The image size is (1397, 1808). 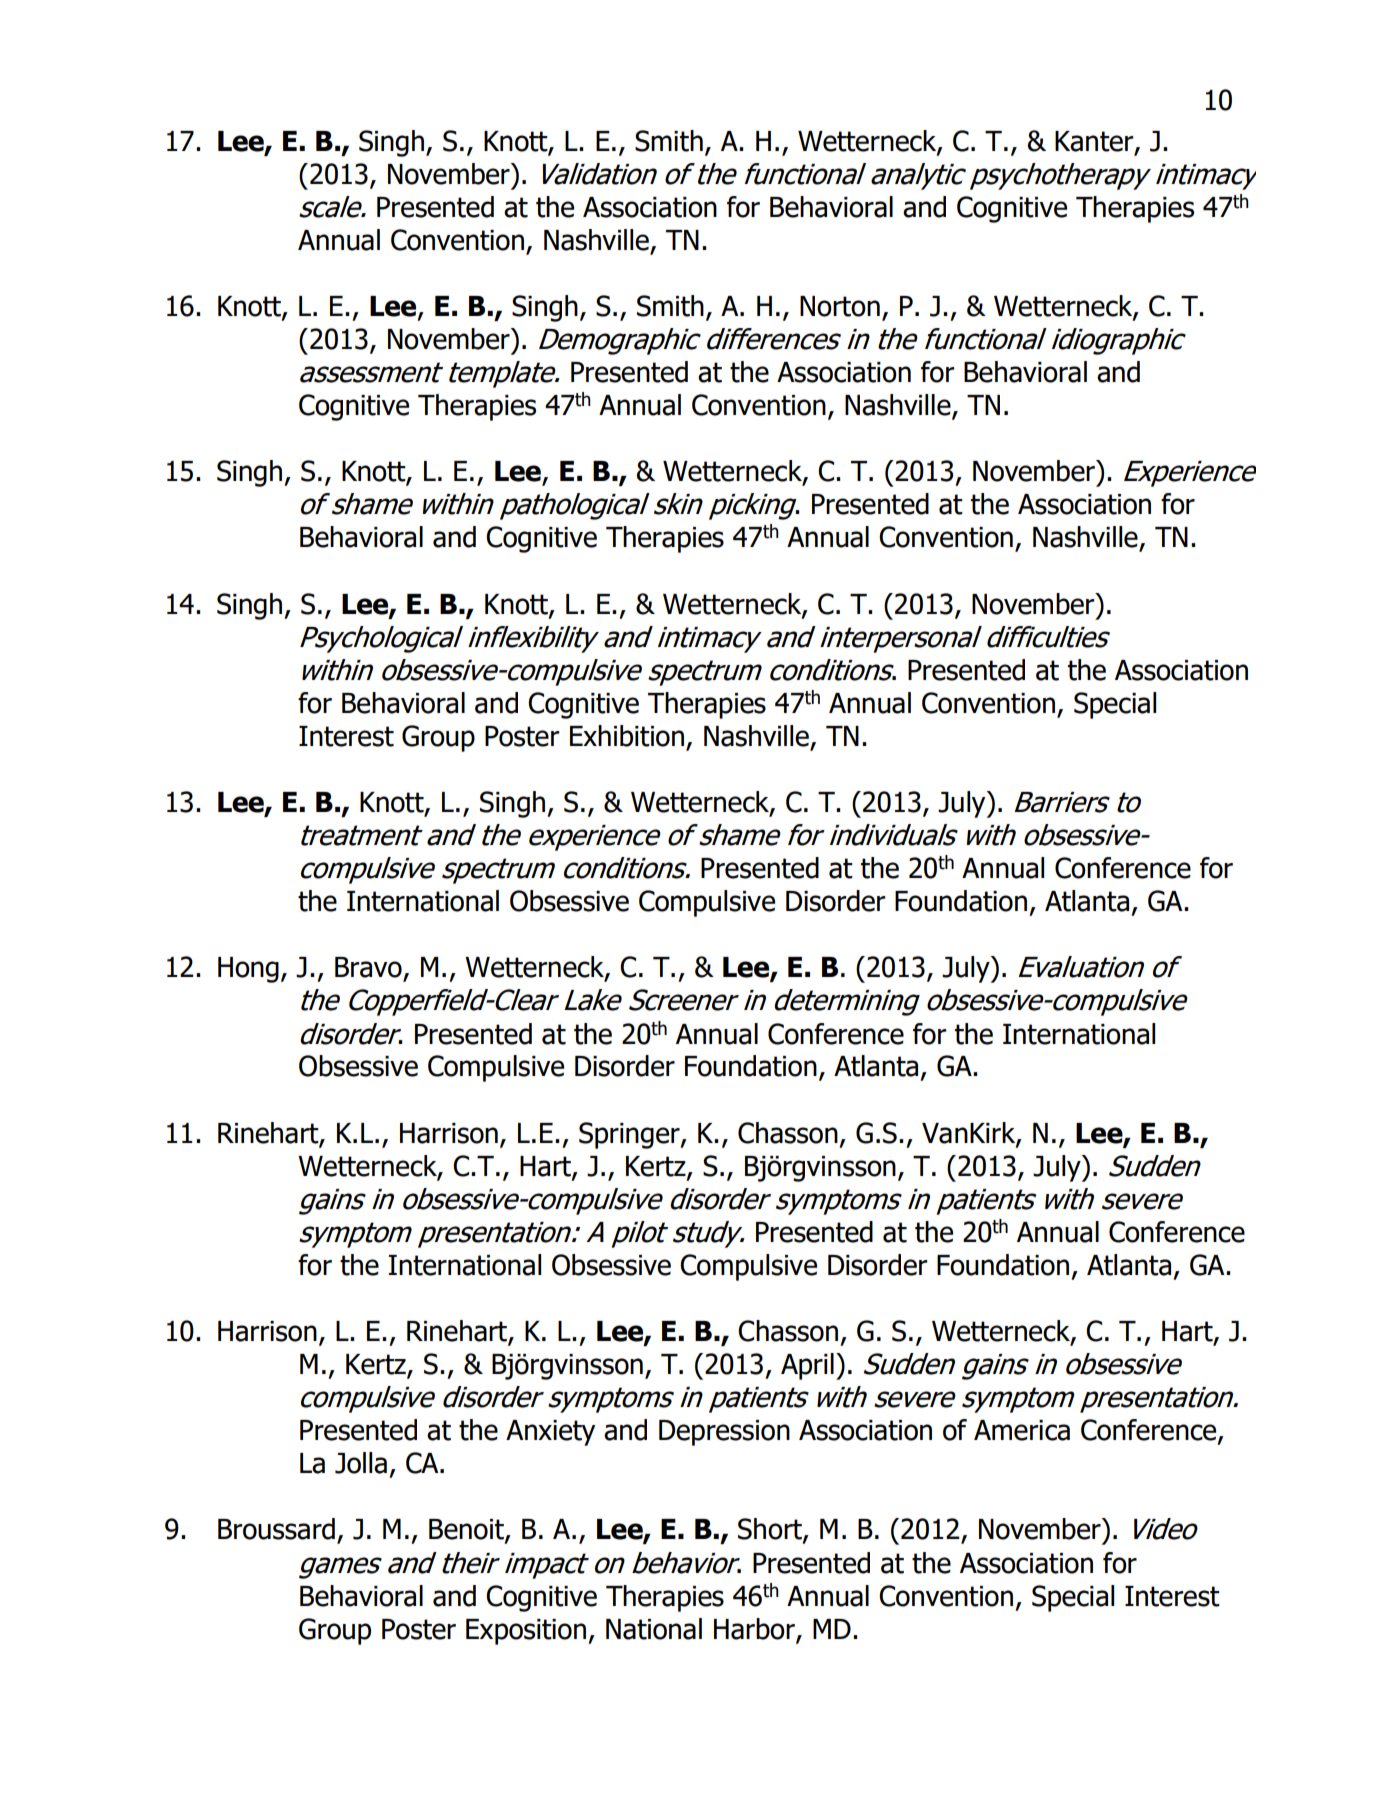 What do you see at coordinates (1022, 1430) in the image?
I see `America` at bounding box center [1022, 1430].
